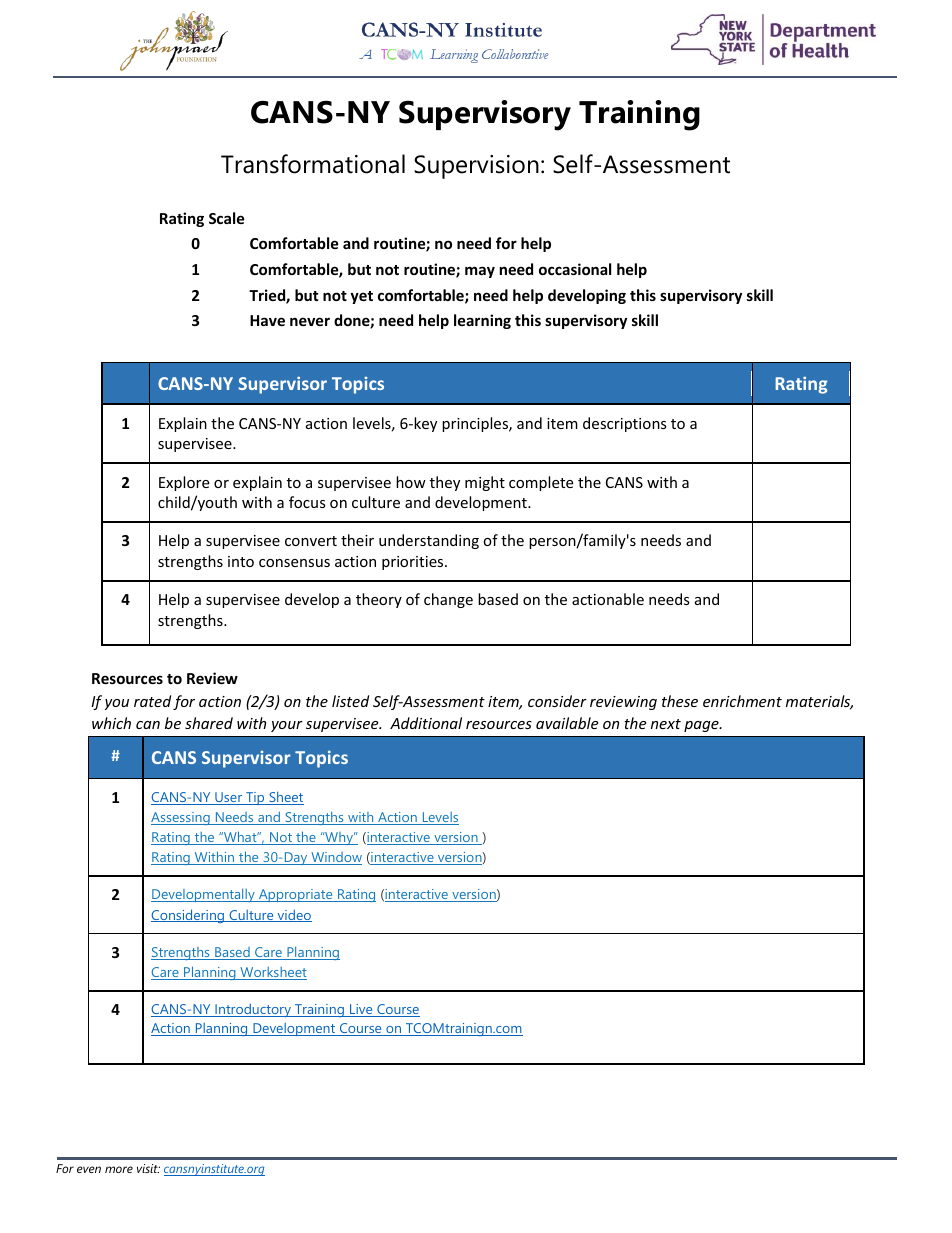  I want to click on visit, so click(148, 1168).
